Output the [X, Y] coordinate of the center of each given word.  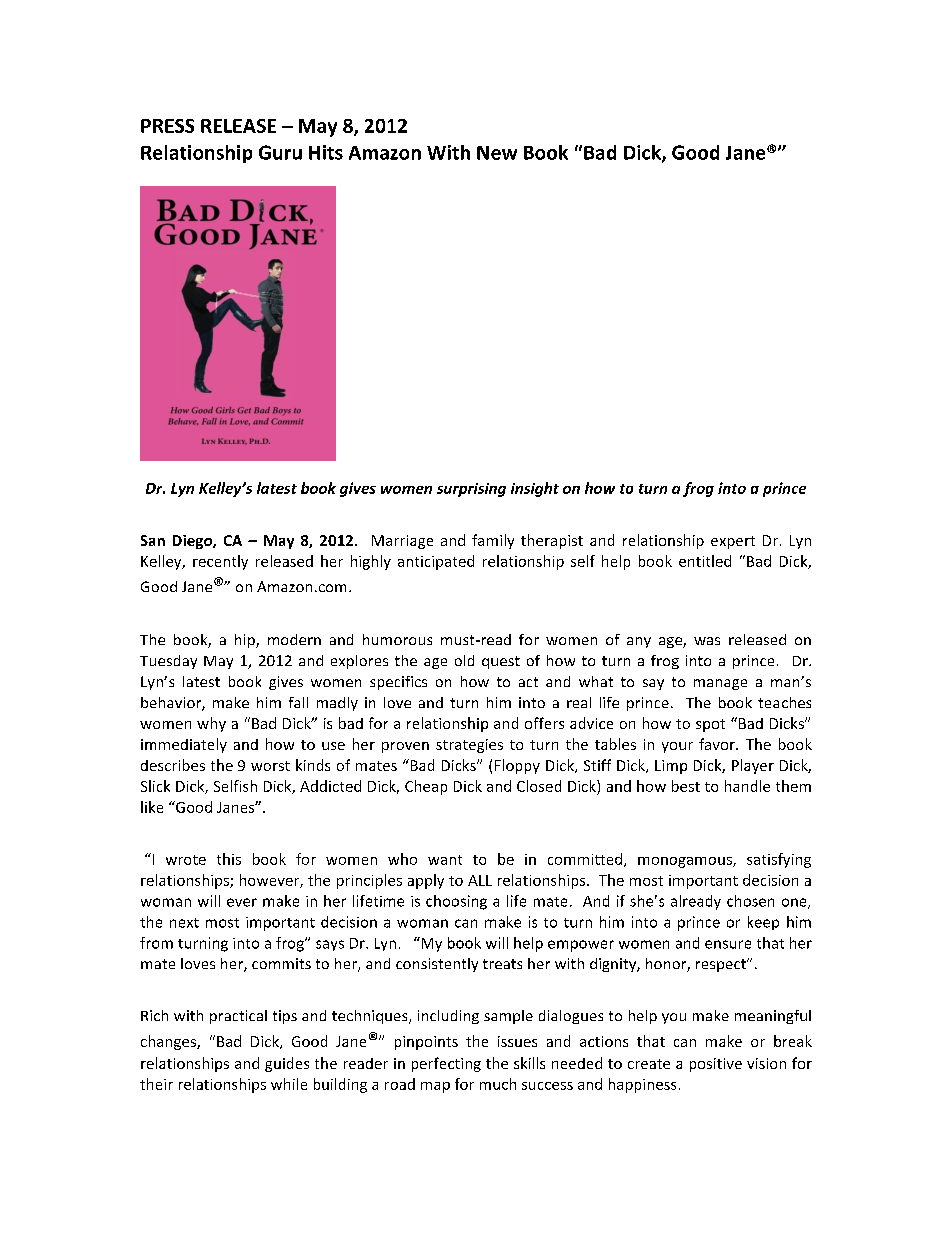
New [497, 153]
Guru [280, 152]
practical [238, 1017]
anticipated [436, 562]
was [707, 641]
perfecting [446, 1064]
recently [220, 562]
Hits [326, 152]
